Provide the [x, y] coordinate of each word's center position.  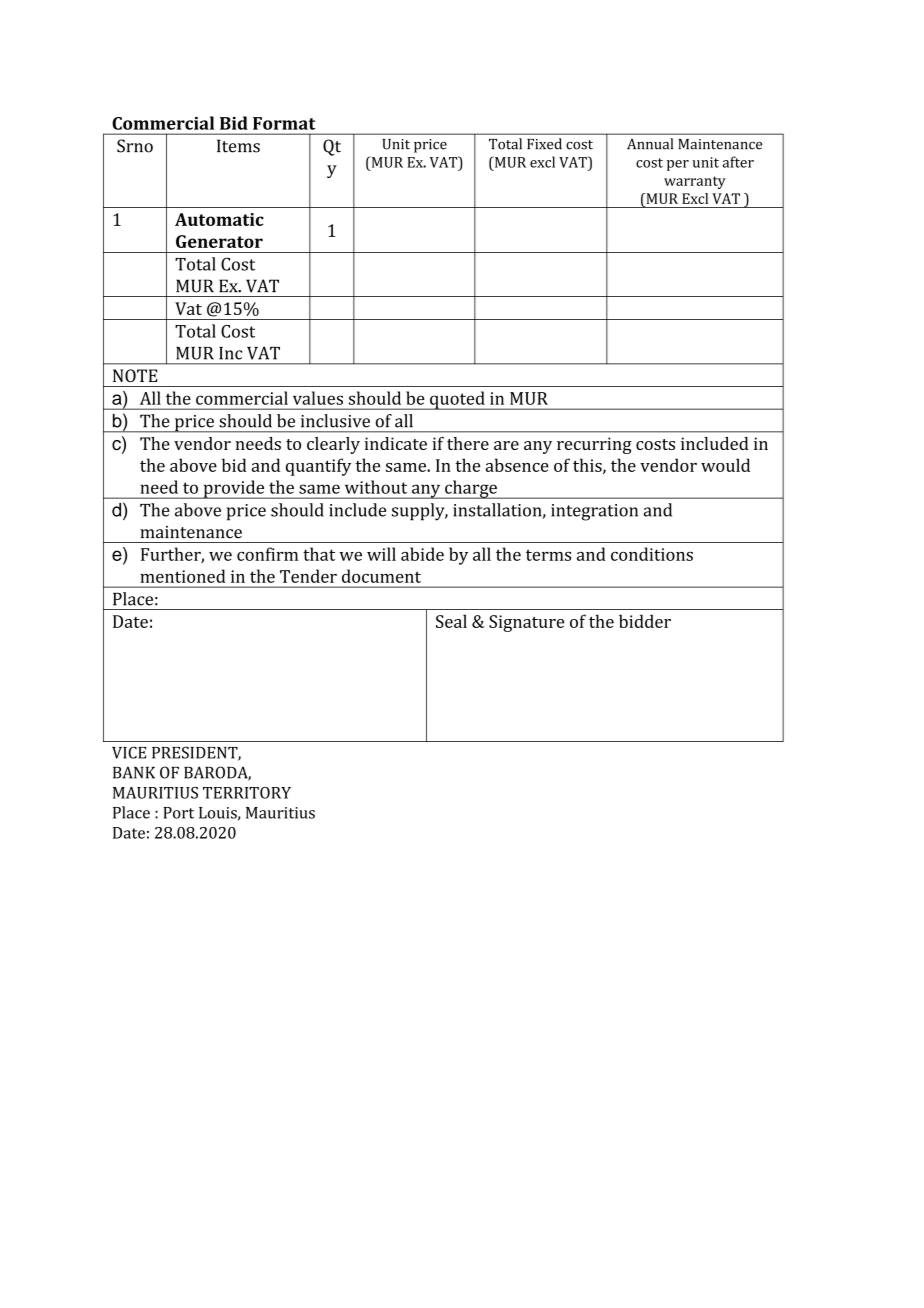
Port [178, 813]
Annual [650, 144]
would [725, 465]
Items [238, 146]
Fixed [544, 144]
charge [471, 489]
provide [234, 489]
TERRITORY [247, 793]
